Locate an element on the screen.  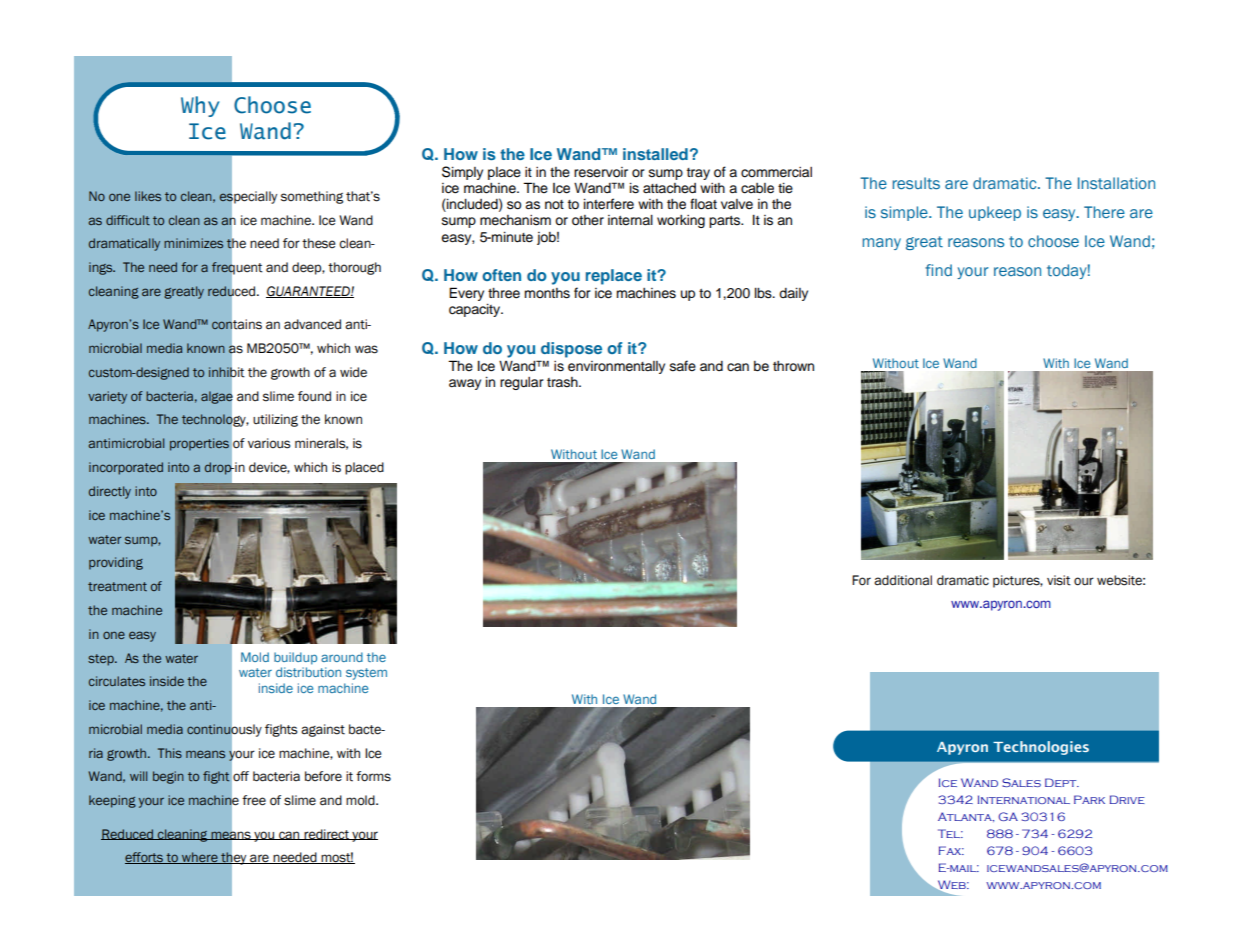
where is located at coordinates (200, 858).
